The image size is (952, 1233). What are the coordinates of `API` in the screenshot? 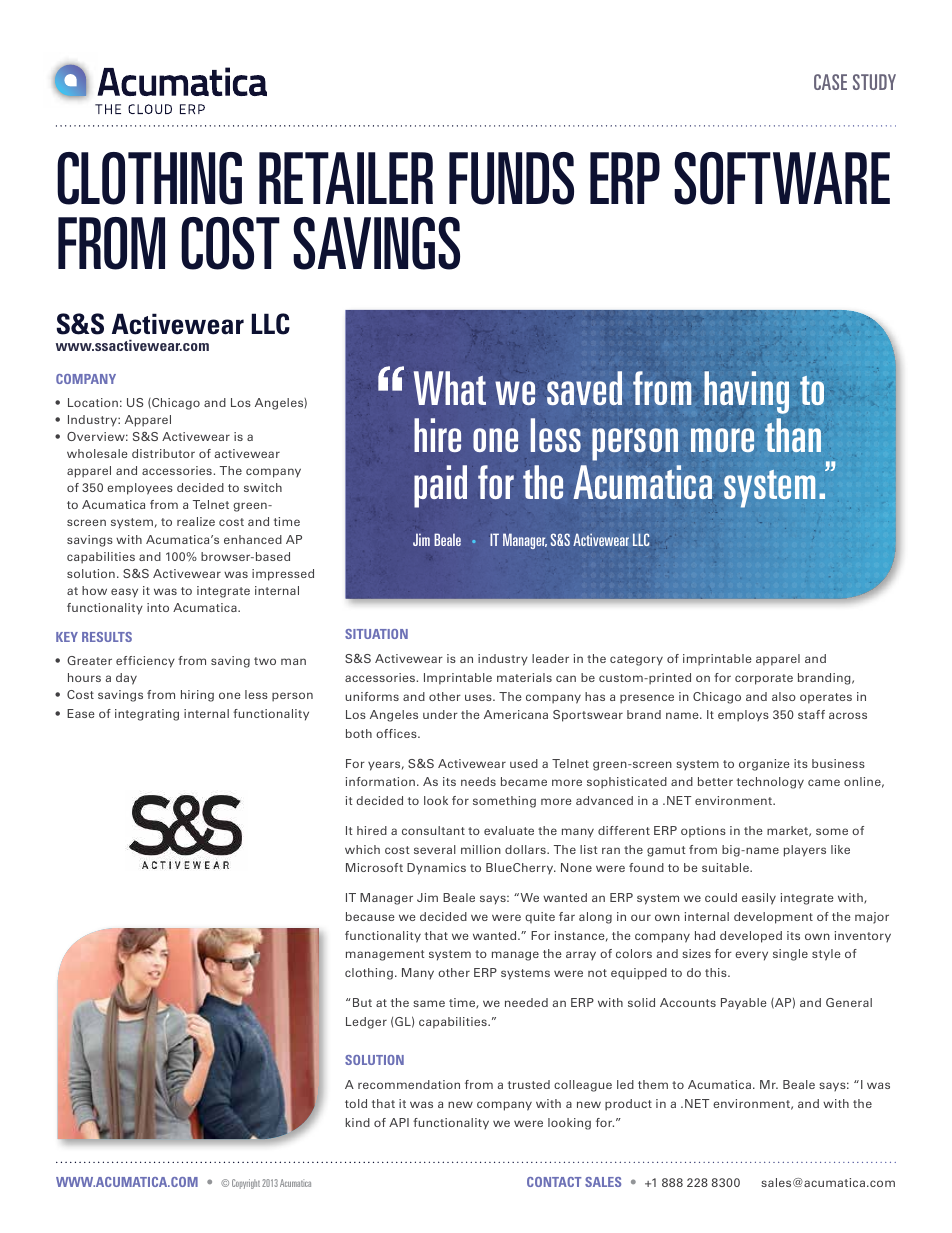 It's located at (399, 1122).
